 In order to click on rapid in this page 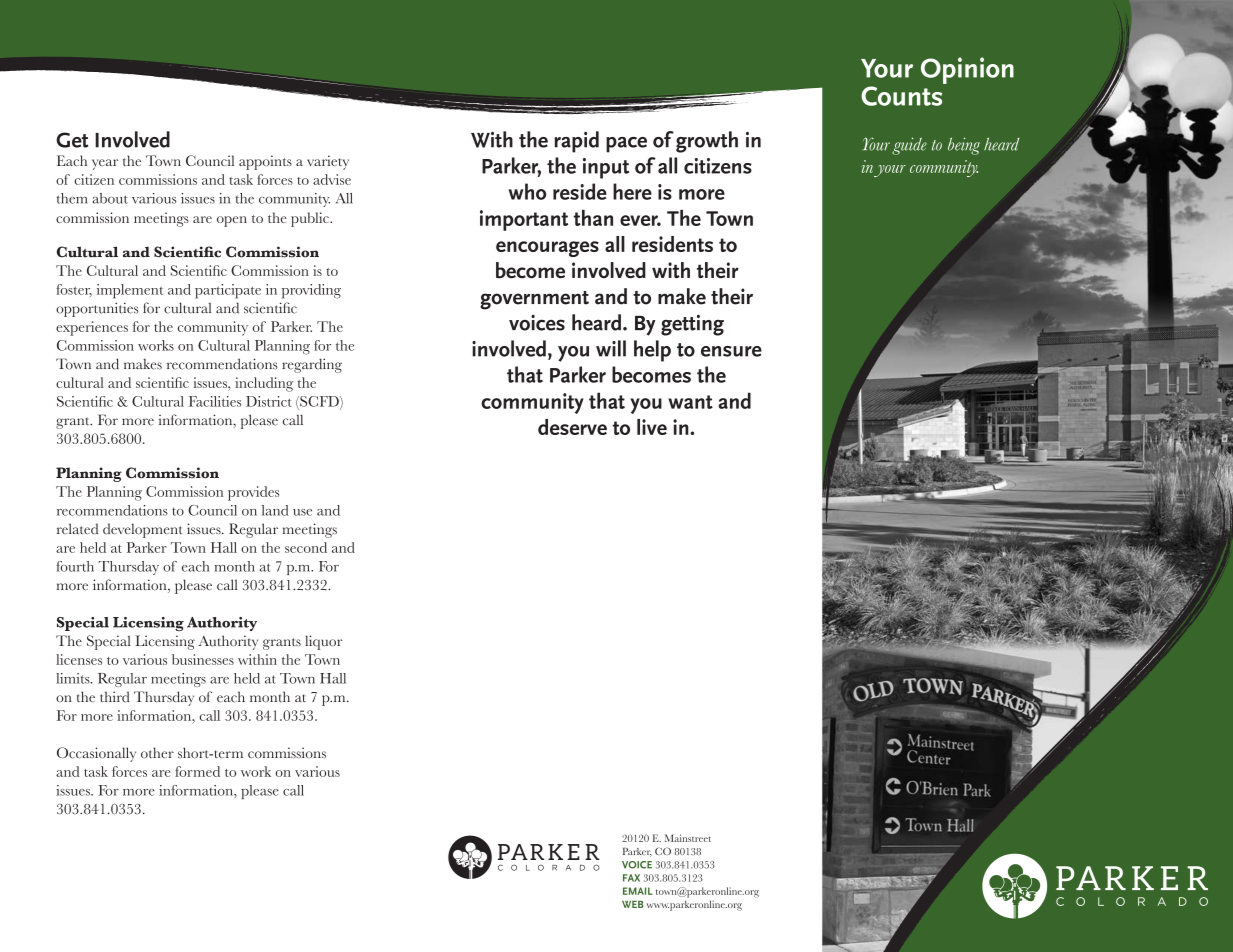, I will do `click(577, 142)`.
